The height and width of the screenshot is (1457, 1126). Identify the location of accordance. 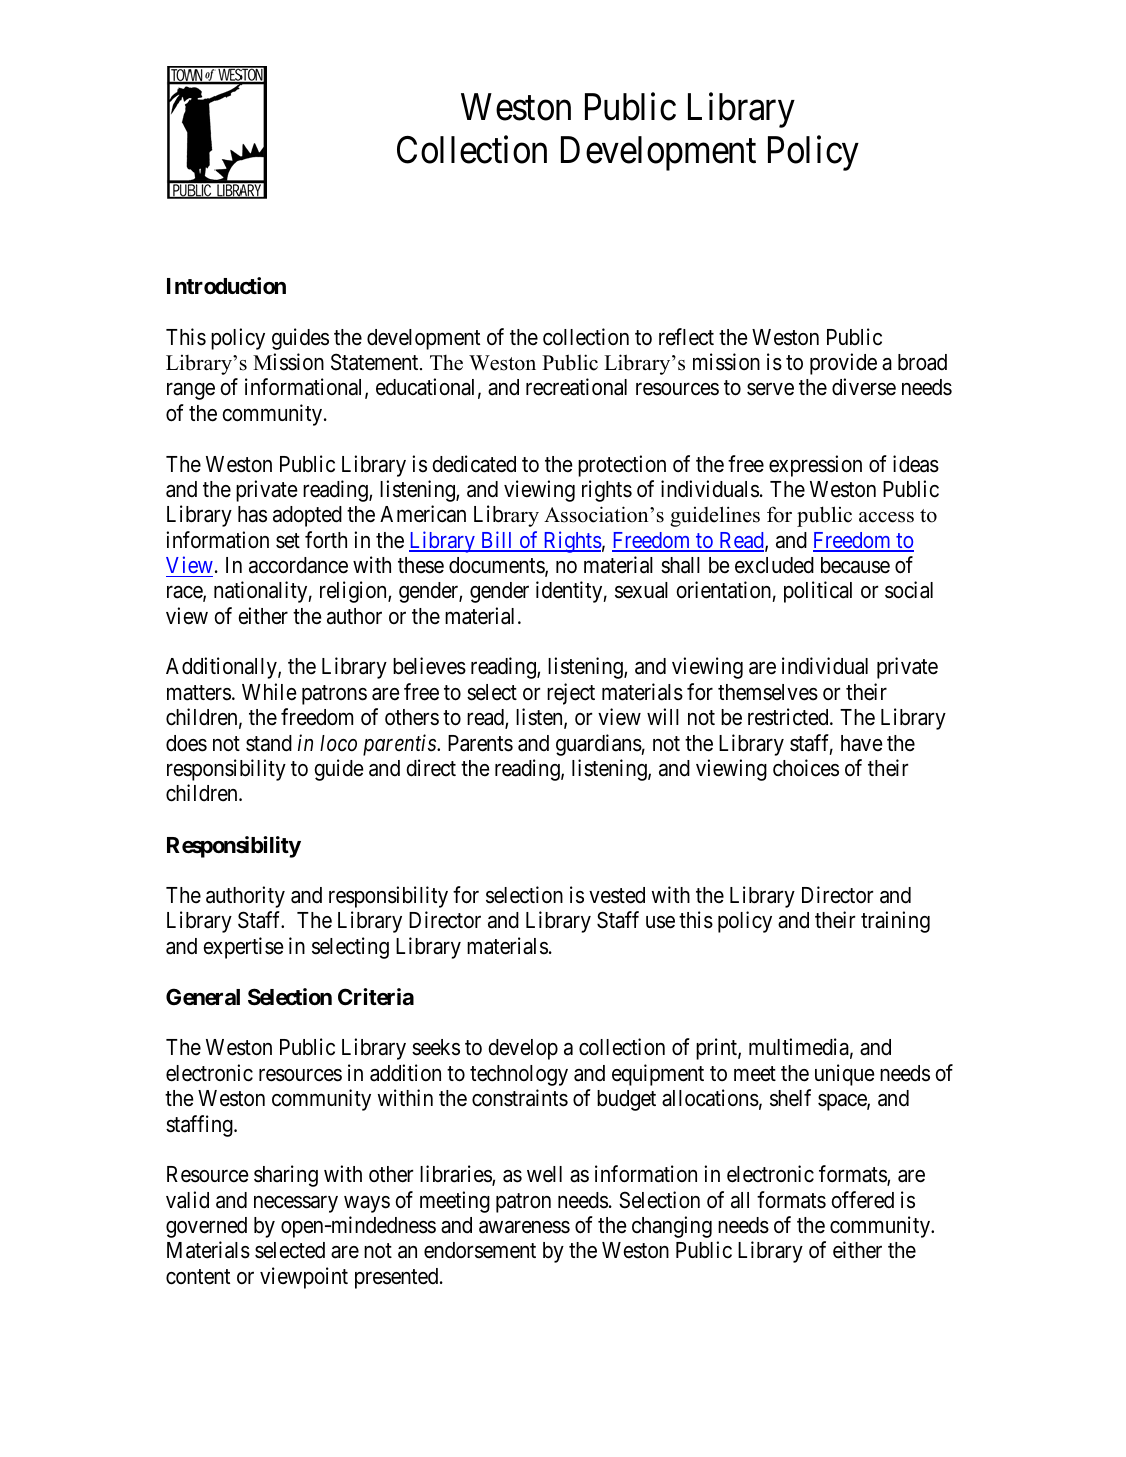
(298, 565).
